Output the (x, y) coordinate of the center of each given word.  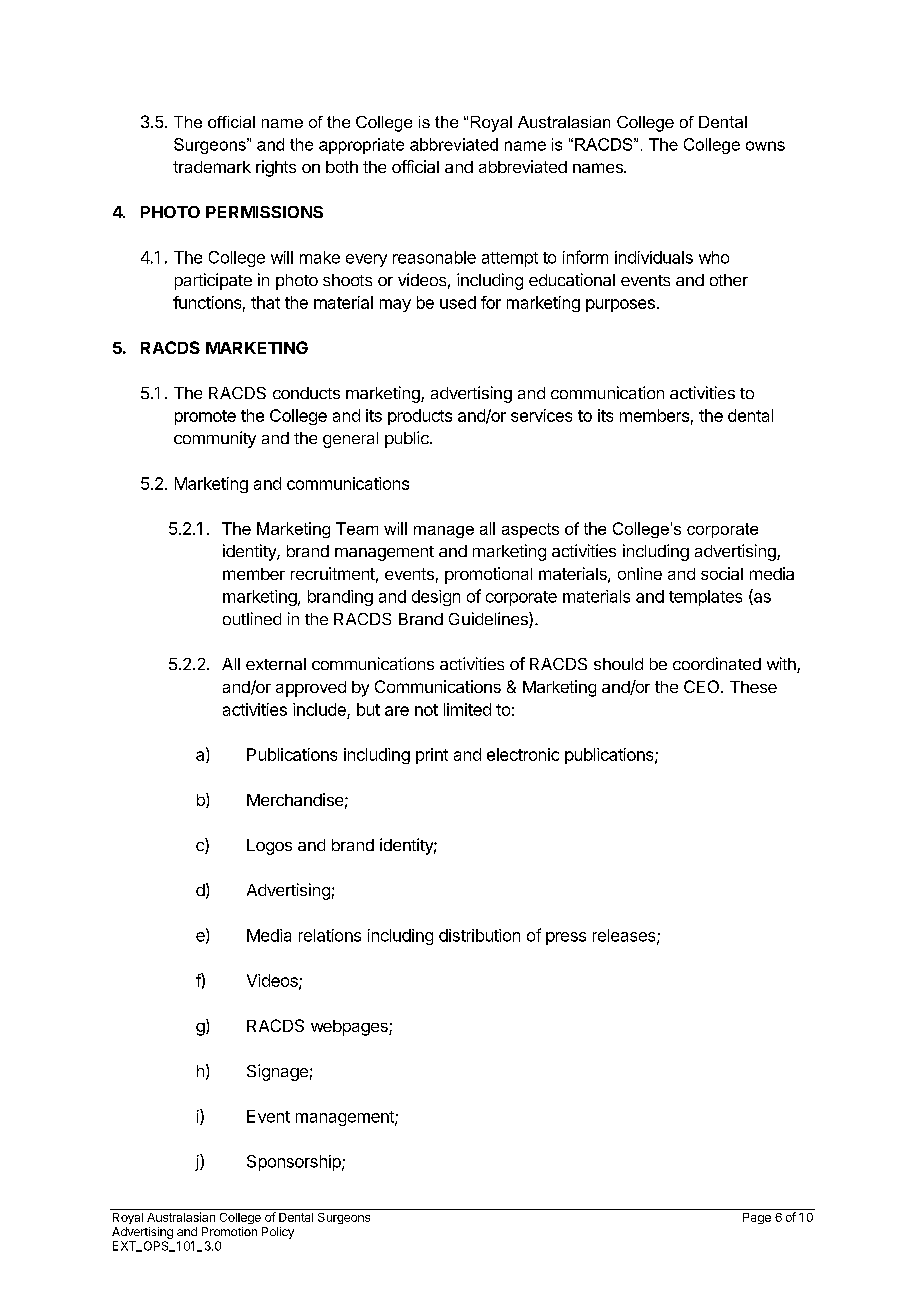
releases (625, 936)
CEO (703, 686)
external (276, 664)
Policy (278, 1233)
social (722, 573)
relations (330, 935)
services (541, 415)
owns (765, 146)
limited (467, 709)
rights (276, 168)
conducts (306, 393)
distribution (479, 935)
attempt (510, 259)
